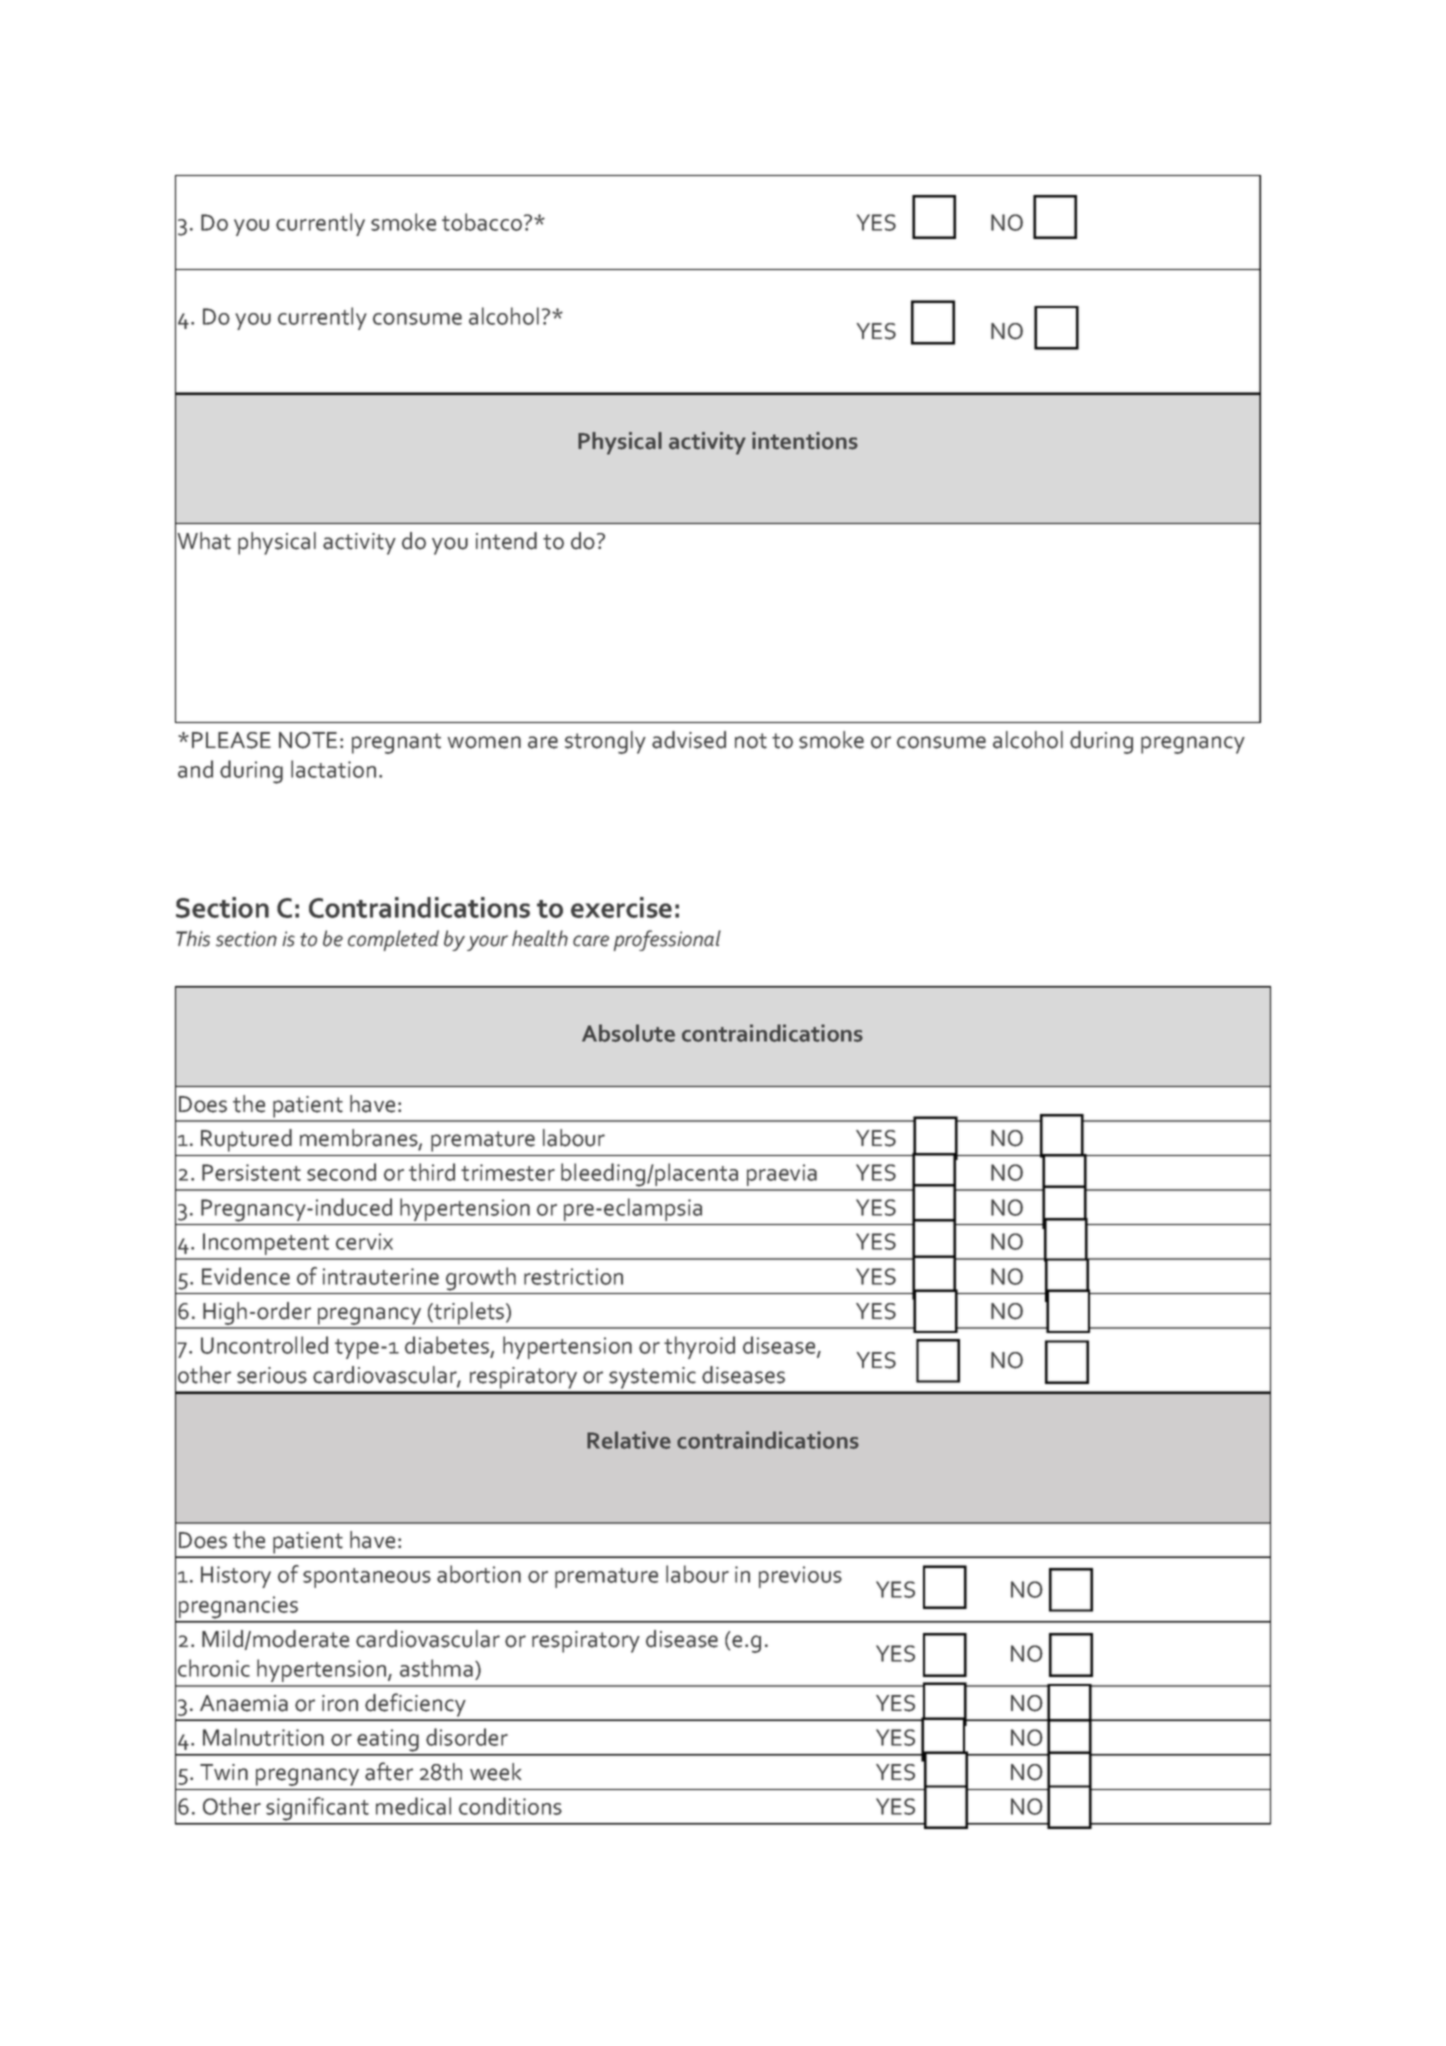 The height and width of the document is (2046, 1446). What do you see at coordinates (481, 1279) in the document?
I see `growth` at bounding box center [481, 1279].
